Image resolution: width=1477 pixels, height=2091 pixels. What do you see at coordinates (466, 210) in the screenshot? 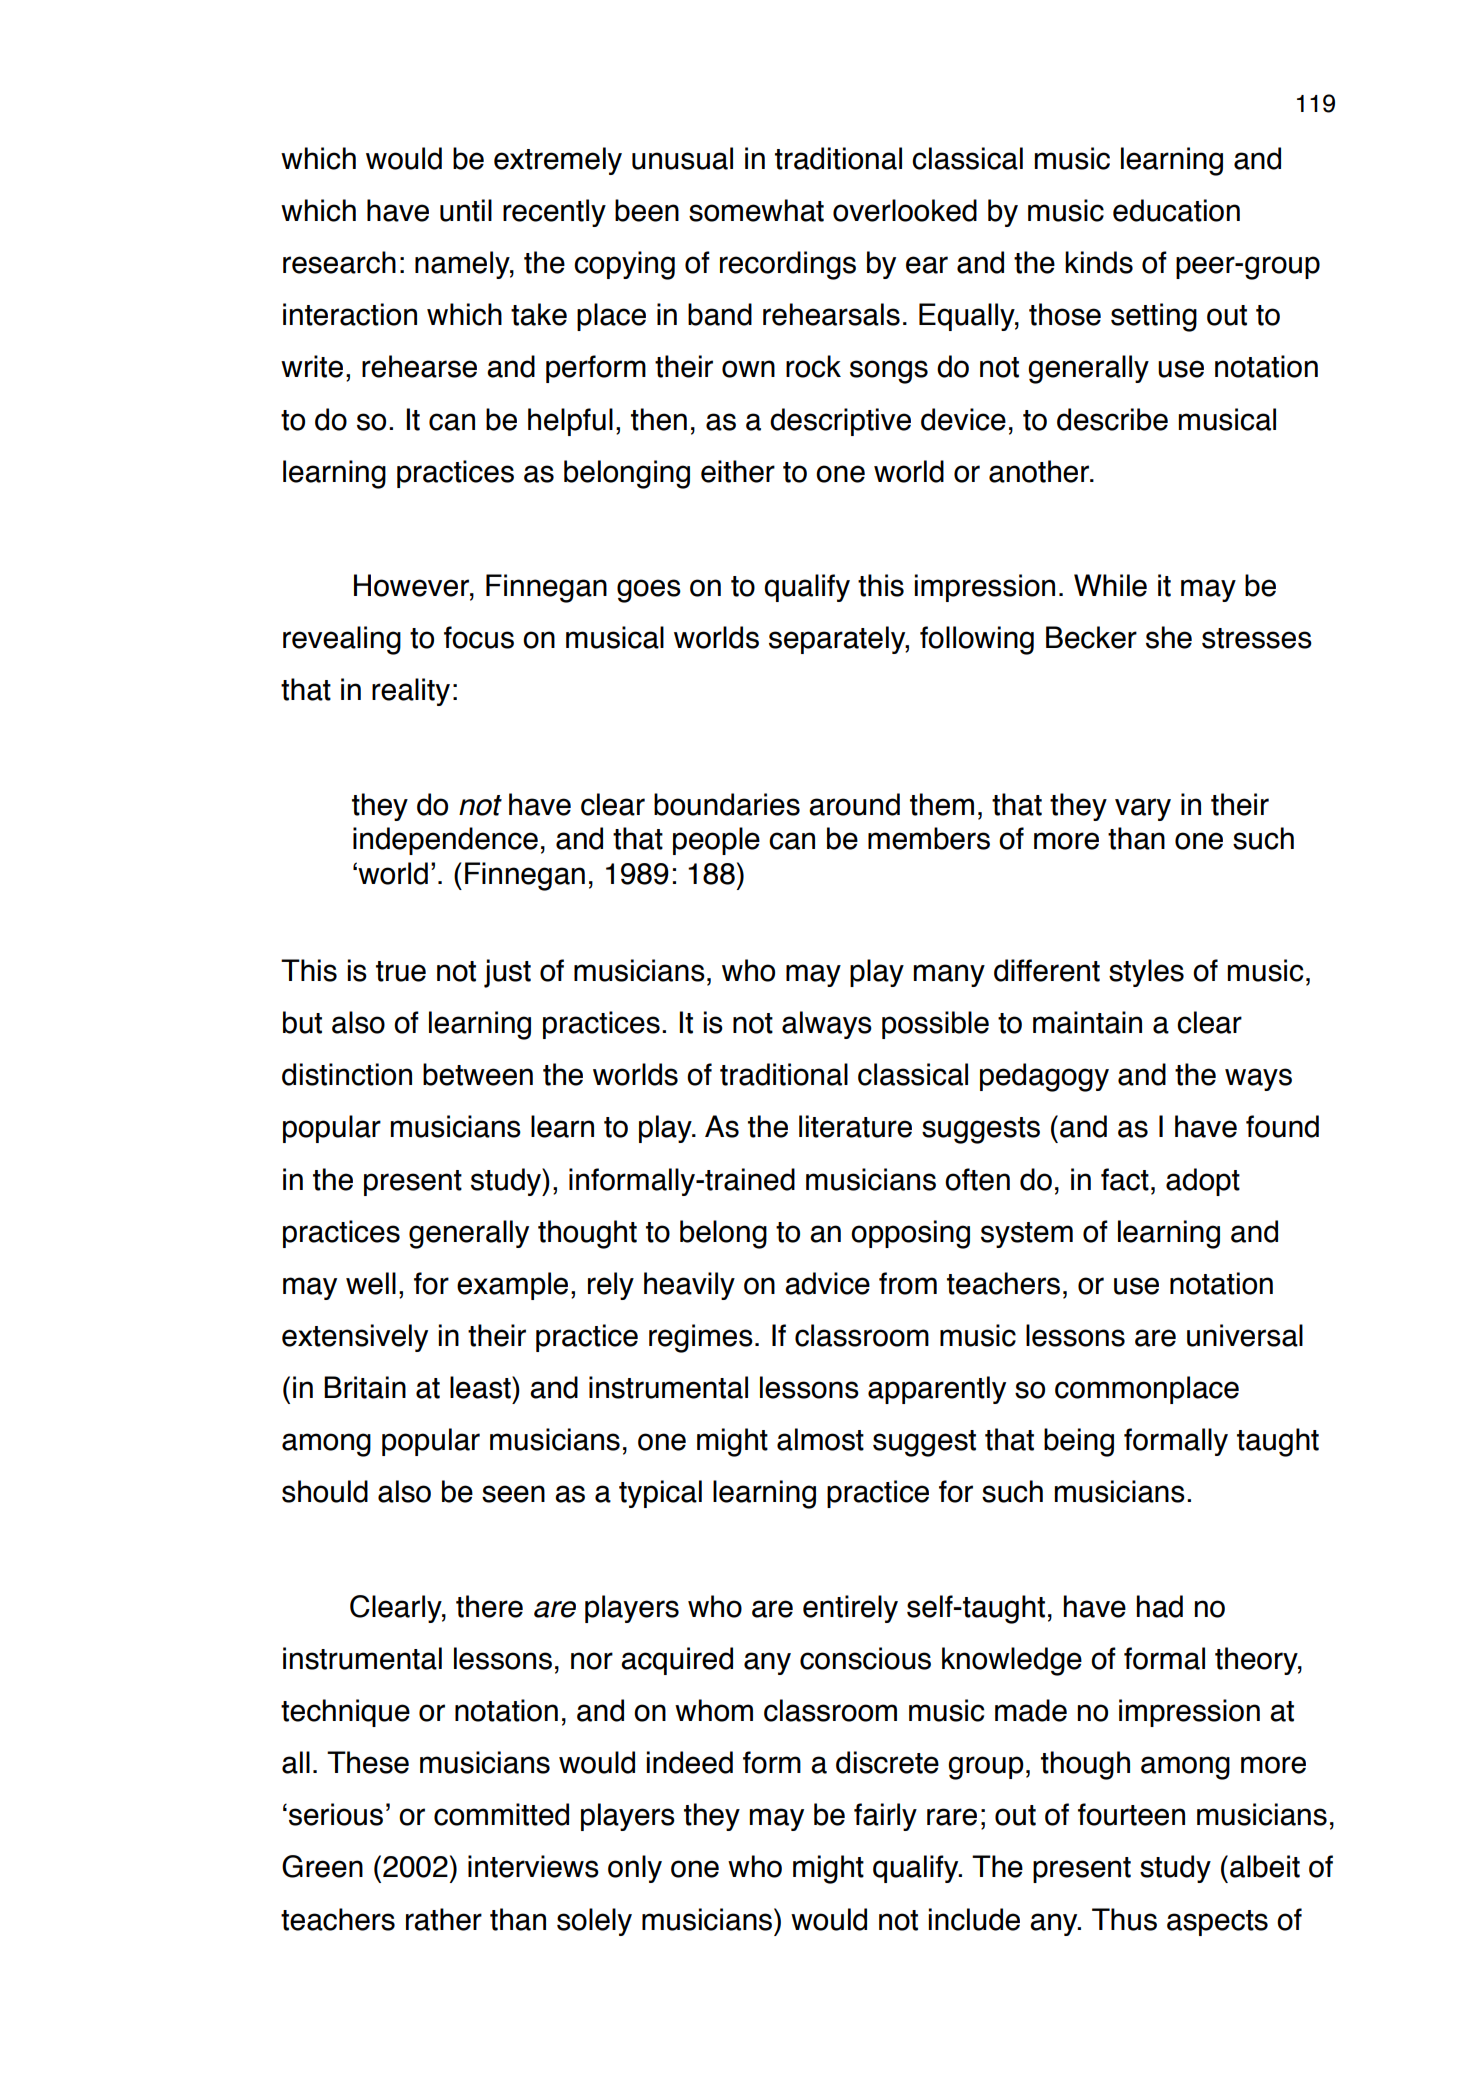
I see `until` at bounding box center [466, 210].
